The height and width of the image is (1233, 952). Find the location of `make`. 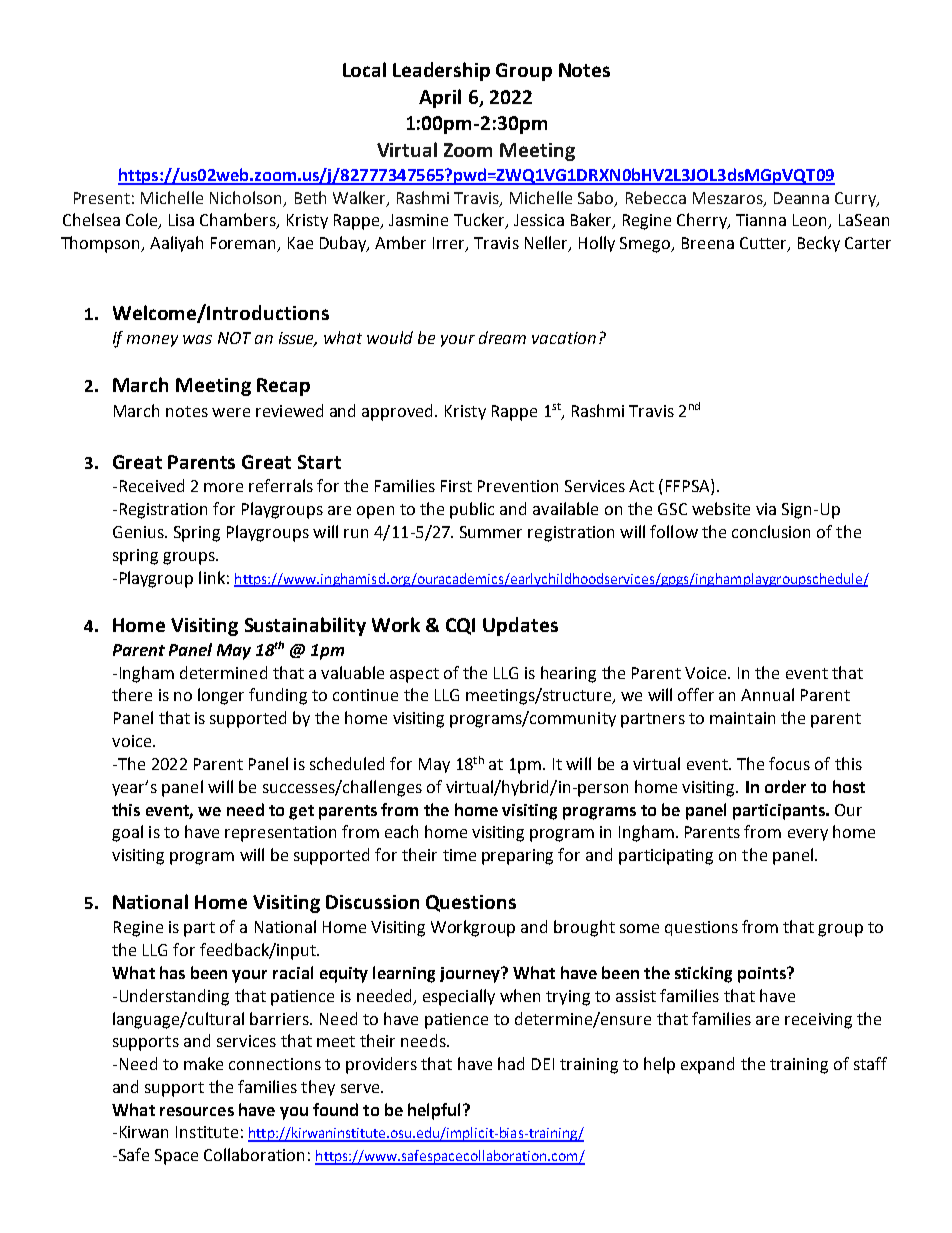

make is located at coordinates (203, 1063).
